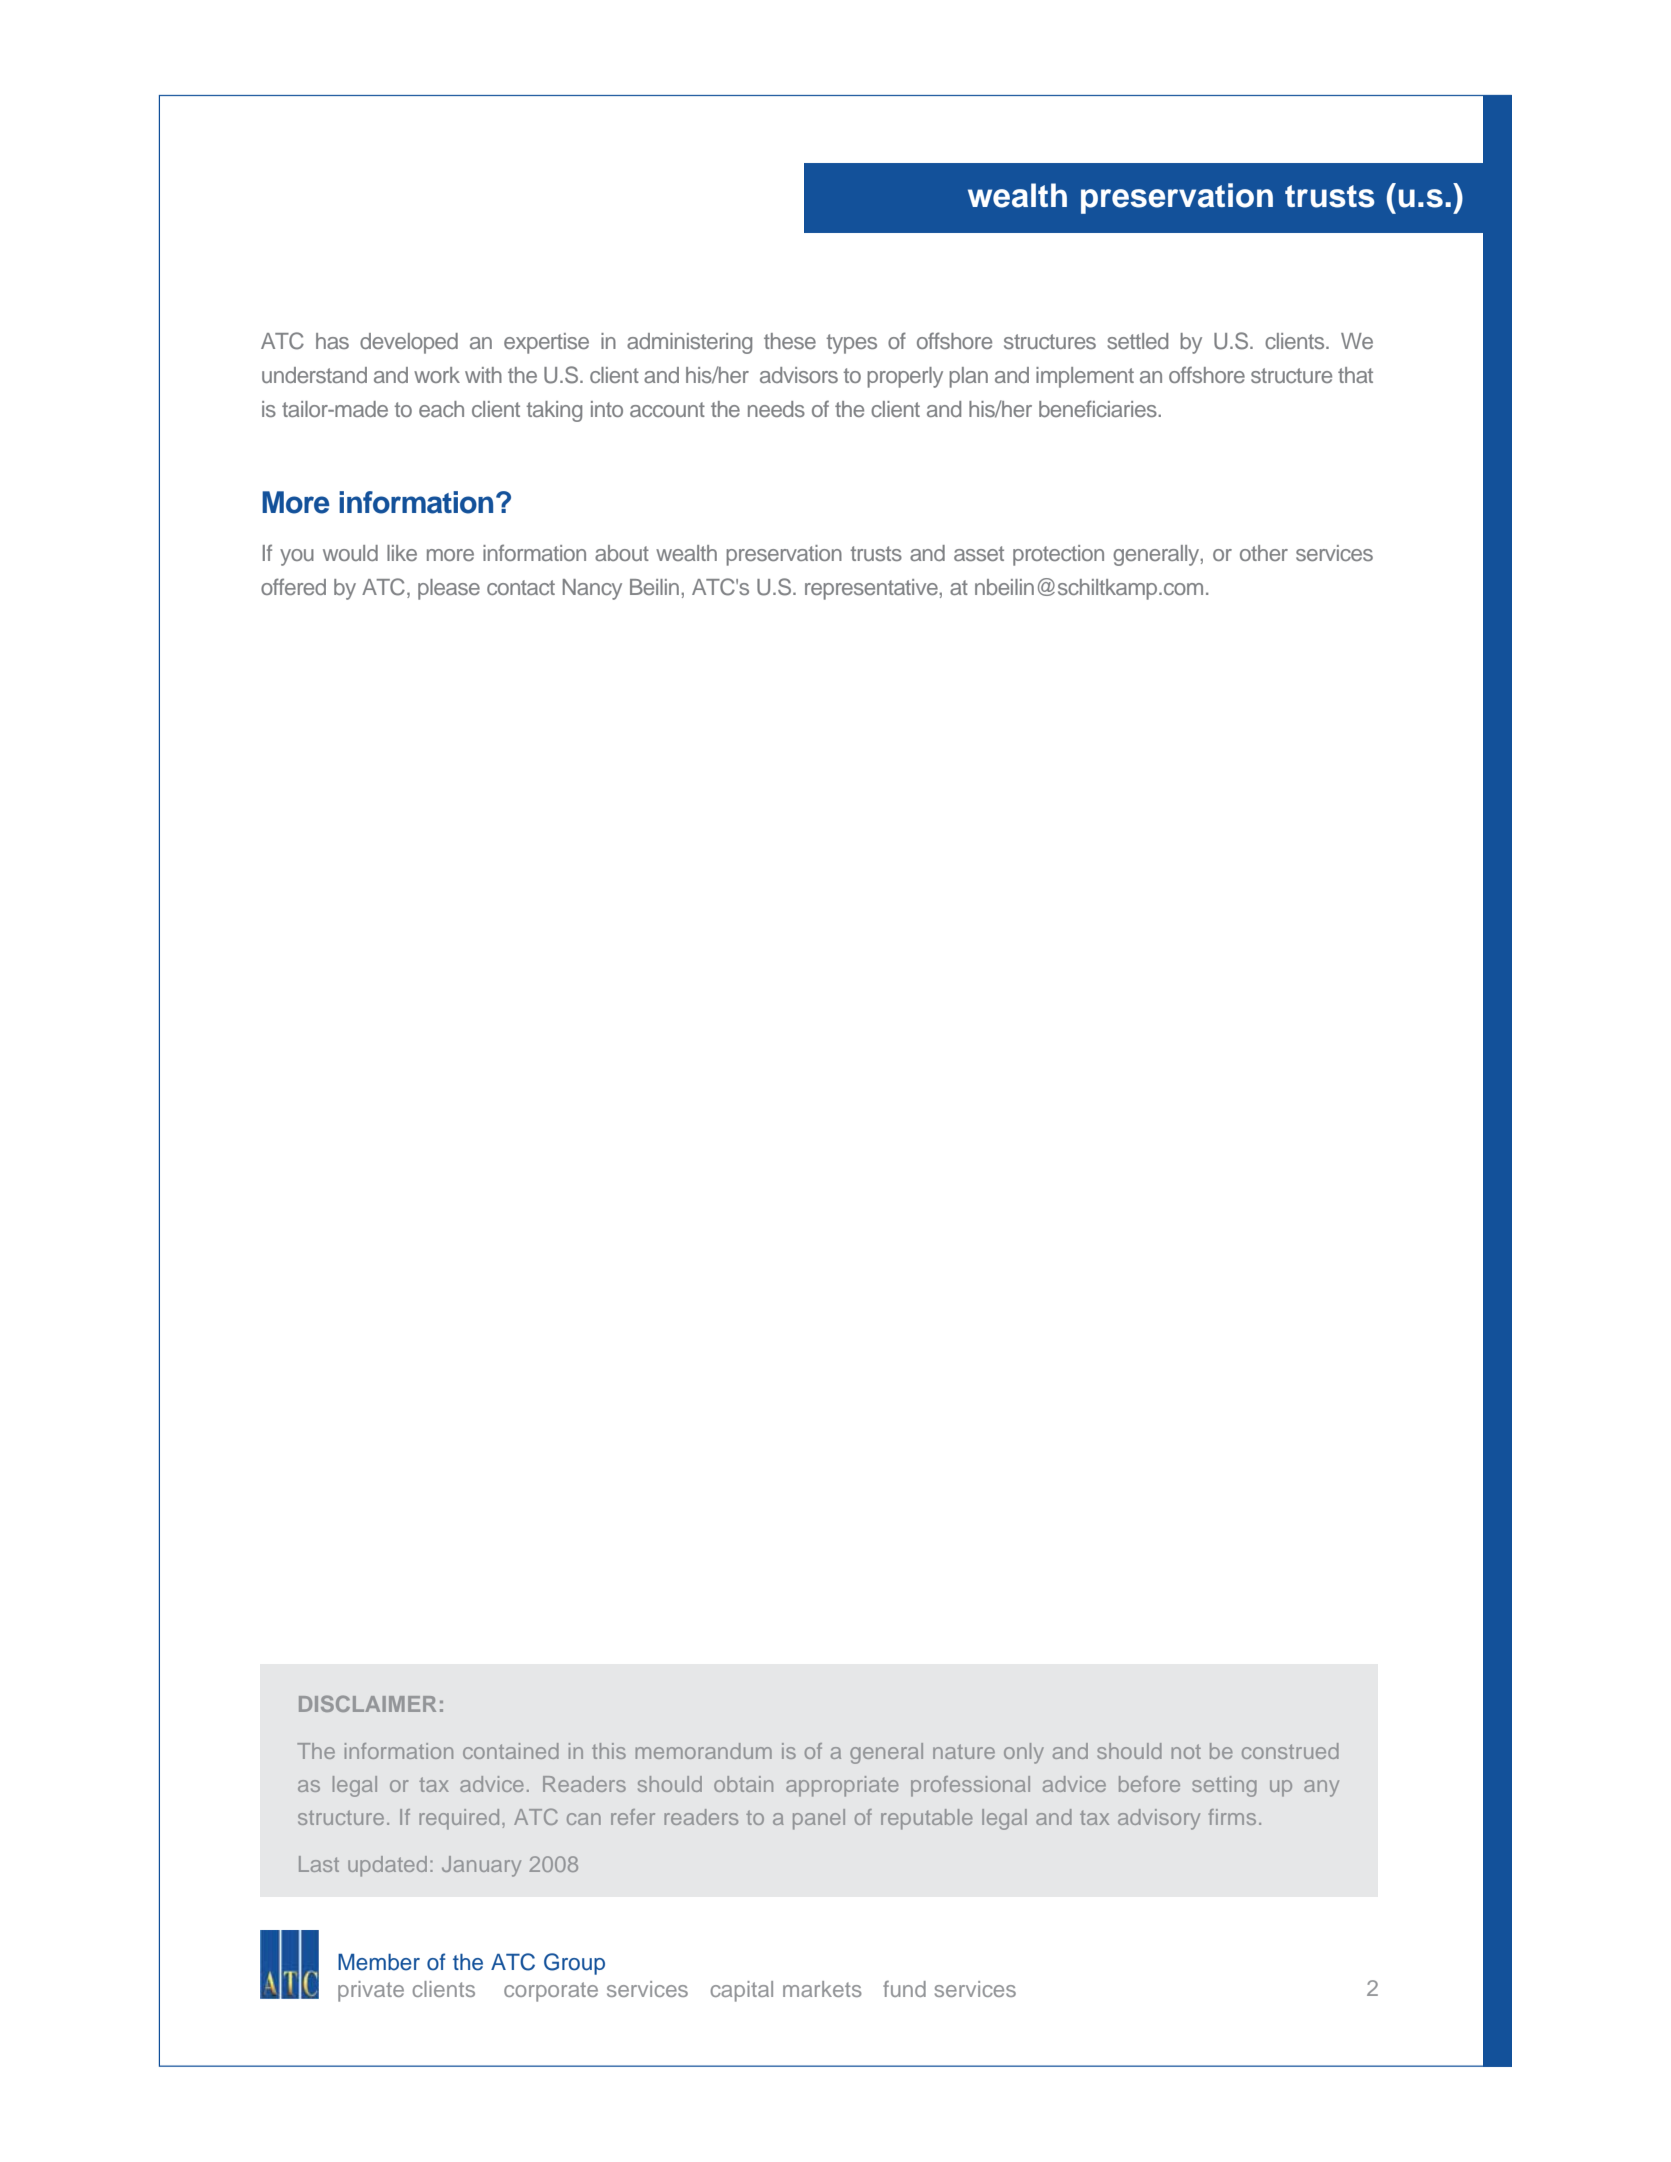 The height and width of the page is (2162, 1671). What do you see at coordinates (872, 589) in the page?
I see `representative` at bounding box center [872, 589].
